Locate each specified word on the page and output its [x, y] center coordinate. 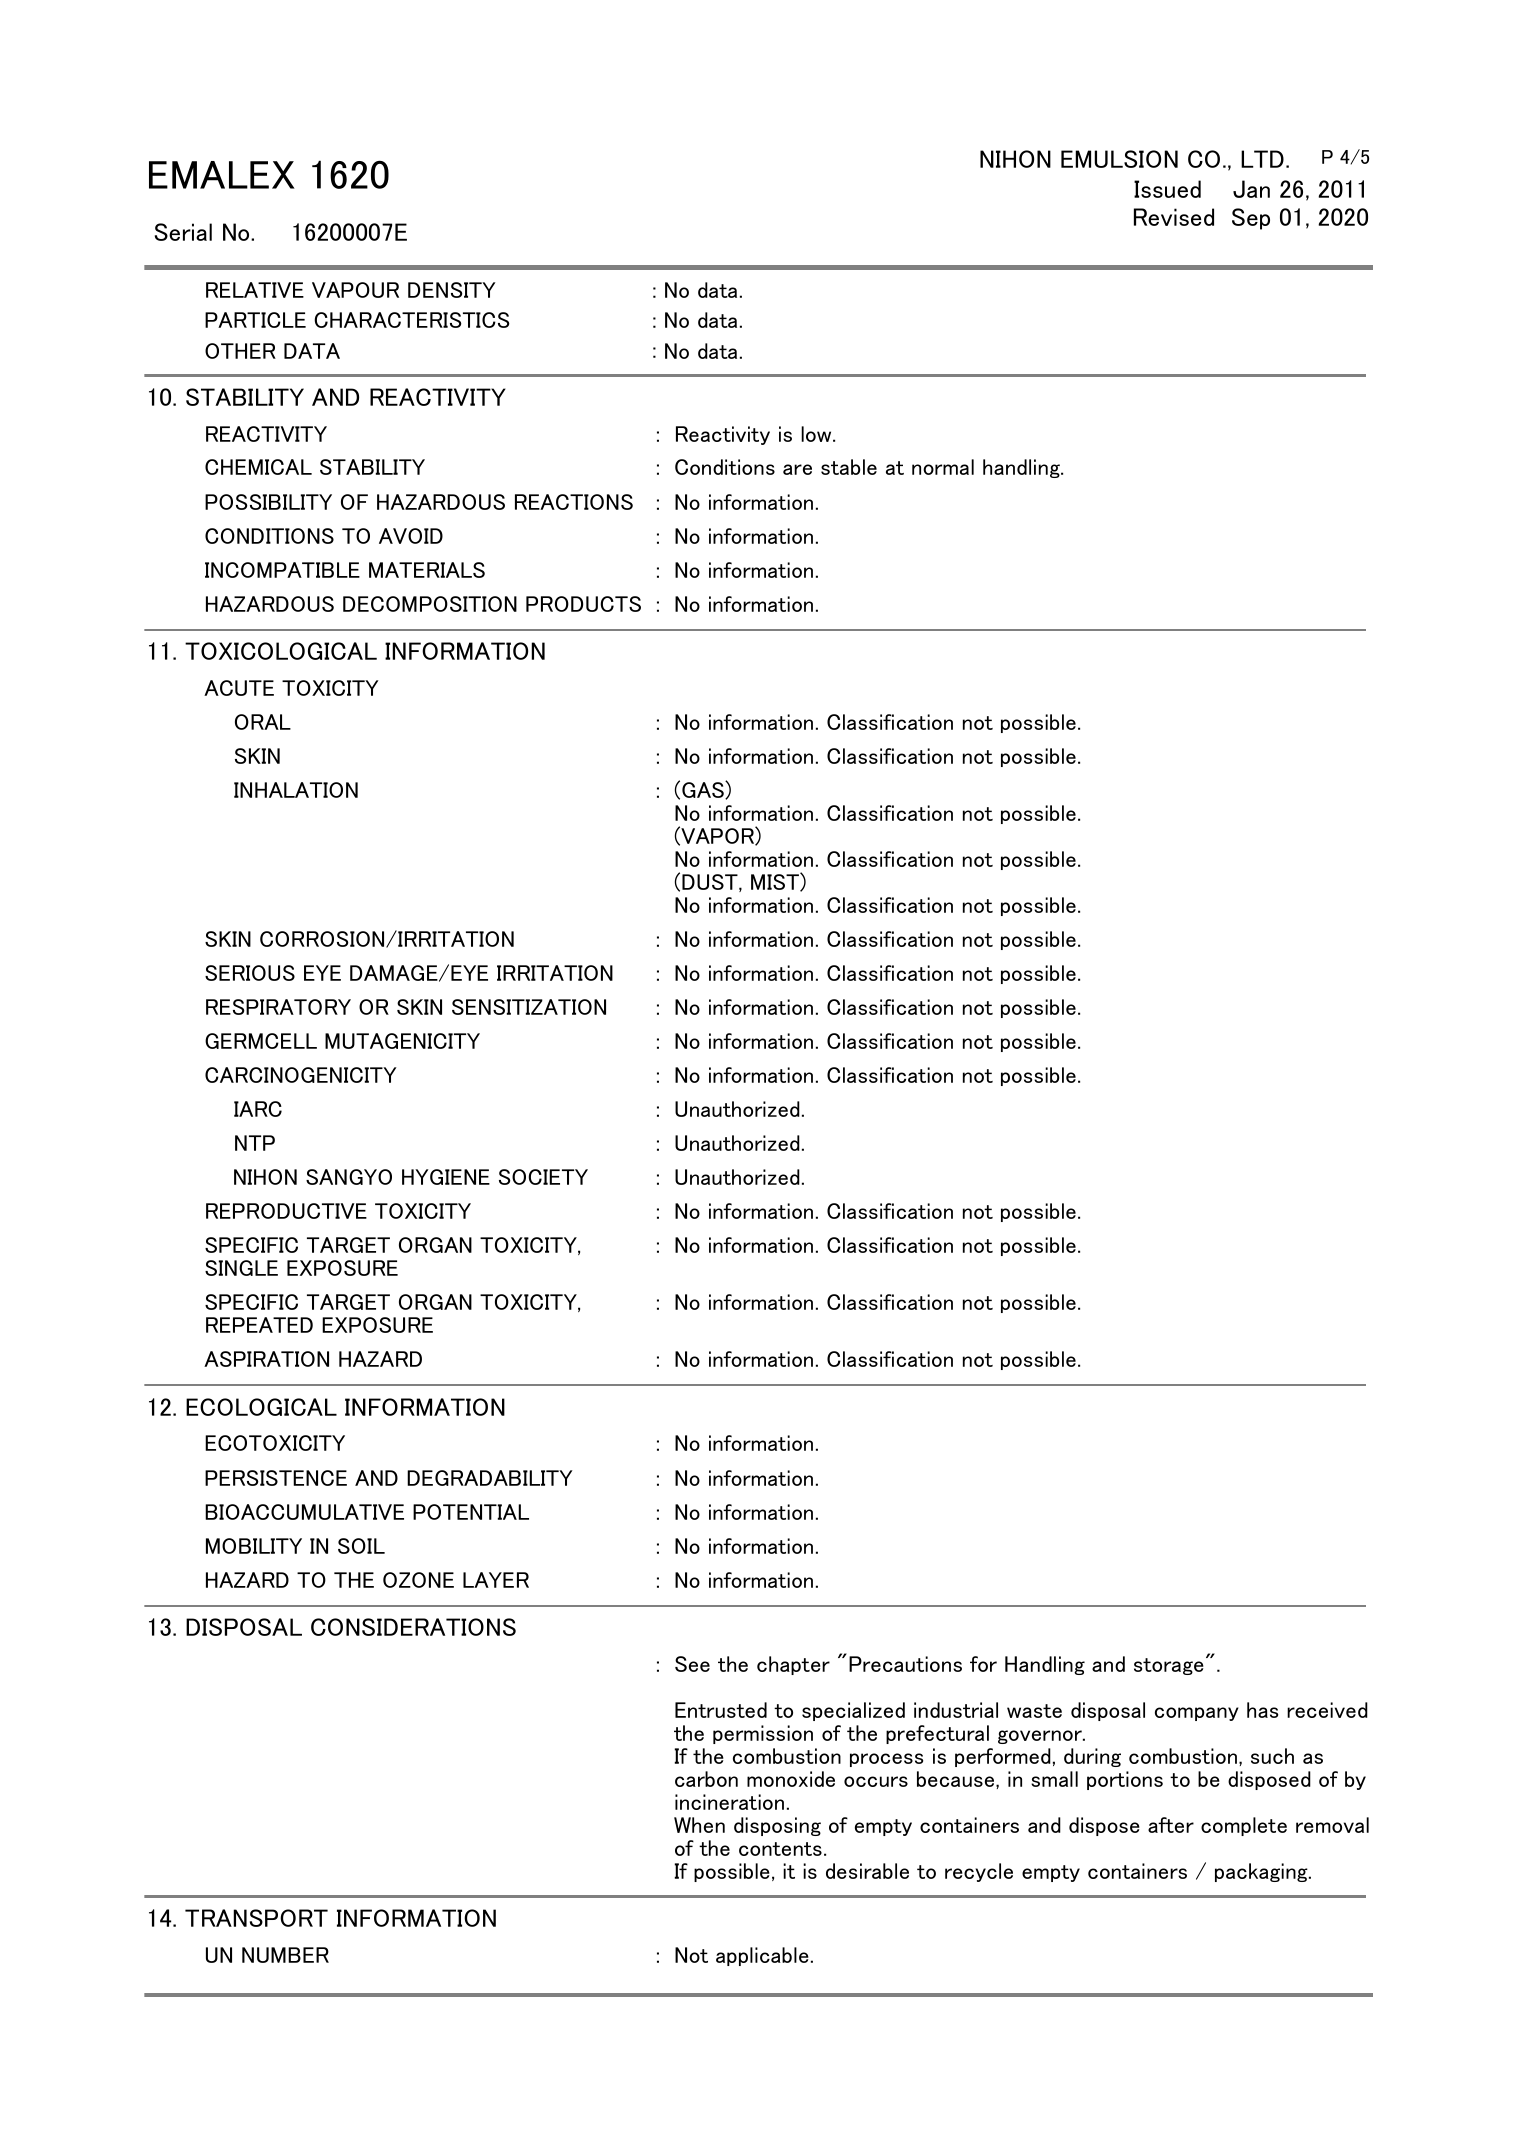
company [1197, 1714]
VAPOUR [355, 290]
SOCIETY [543, 1177]
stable [849, 467]
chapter [793, 1665]
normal [943, 467]
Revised [1174, 217]
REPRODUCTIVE [286, 1211]
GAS [704, 790]
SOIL [361, 1546]
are [797, 469]
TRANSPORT [256, 1918]
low [817, 434]
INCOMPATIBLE [282, 570]
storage [1169, 1666]
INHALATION [296, 790]
